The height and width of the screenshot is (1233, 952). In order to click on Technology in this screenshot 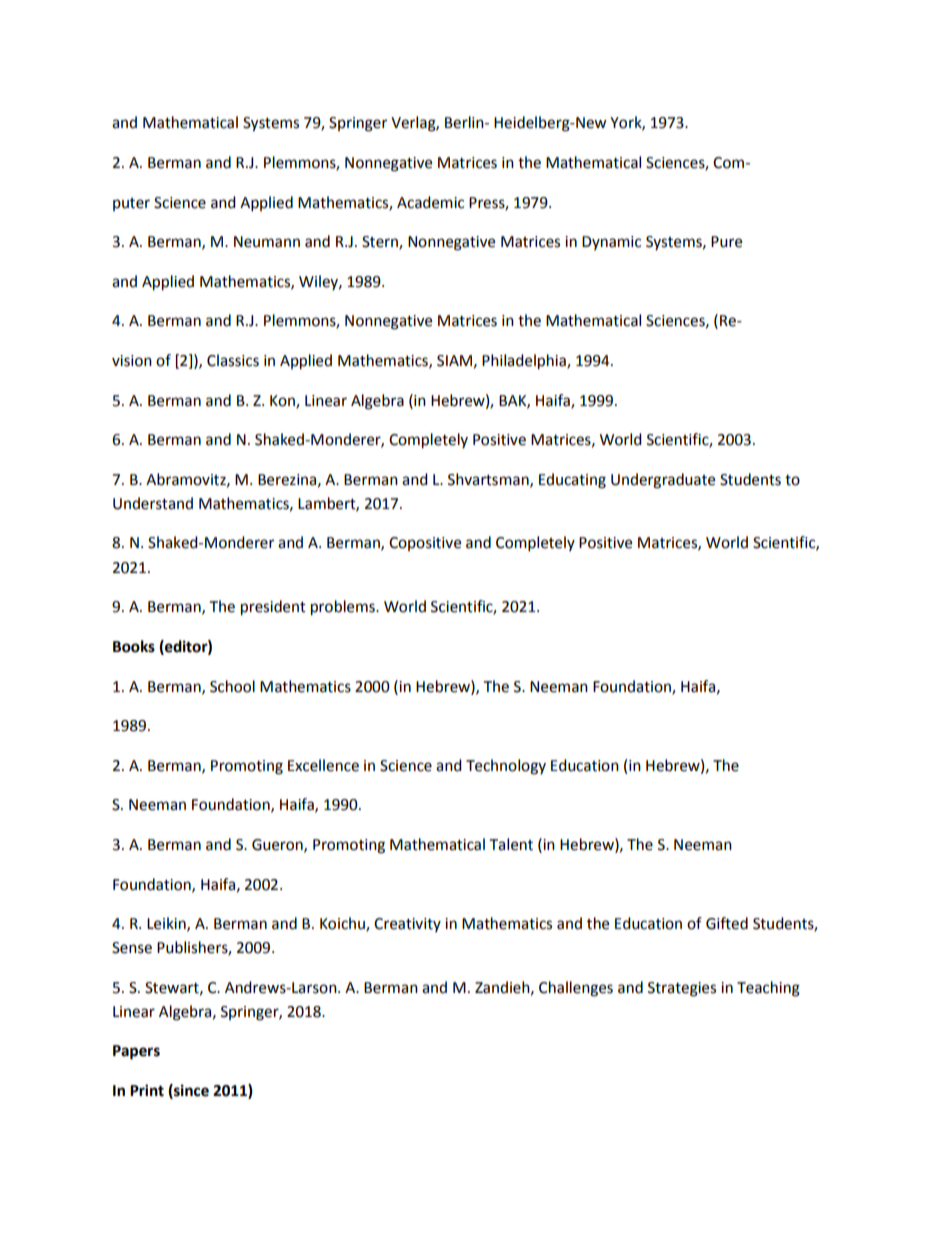, I will do `click(506, 767)`.
